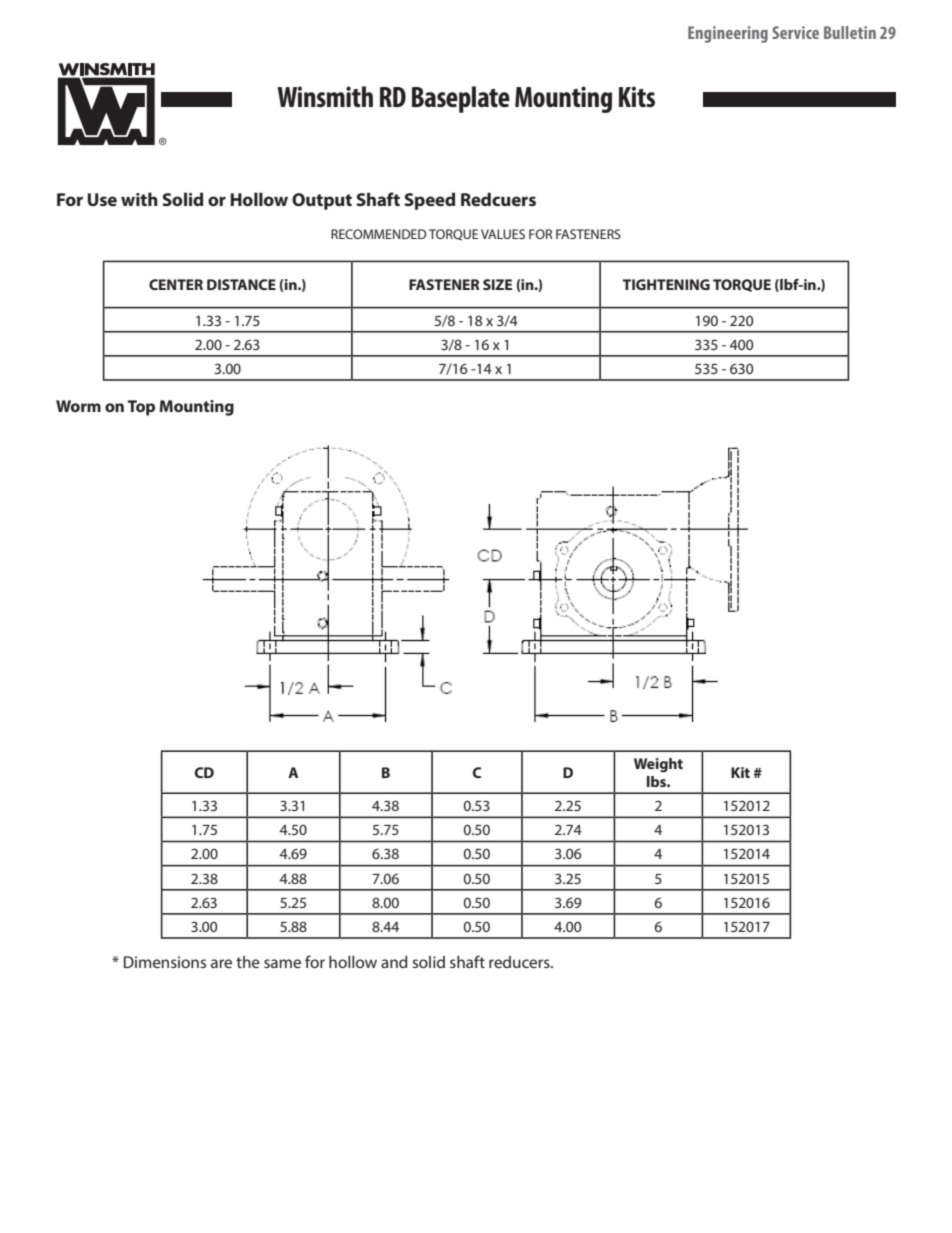 The image size is (952, 1233). Describe the element at coordinates (141, 408) in the page. I see `Top` at that location.
